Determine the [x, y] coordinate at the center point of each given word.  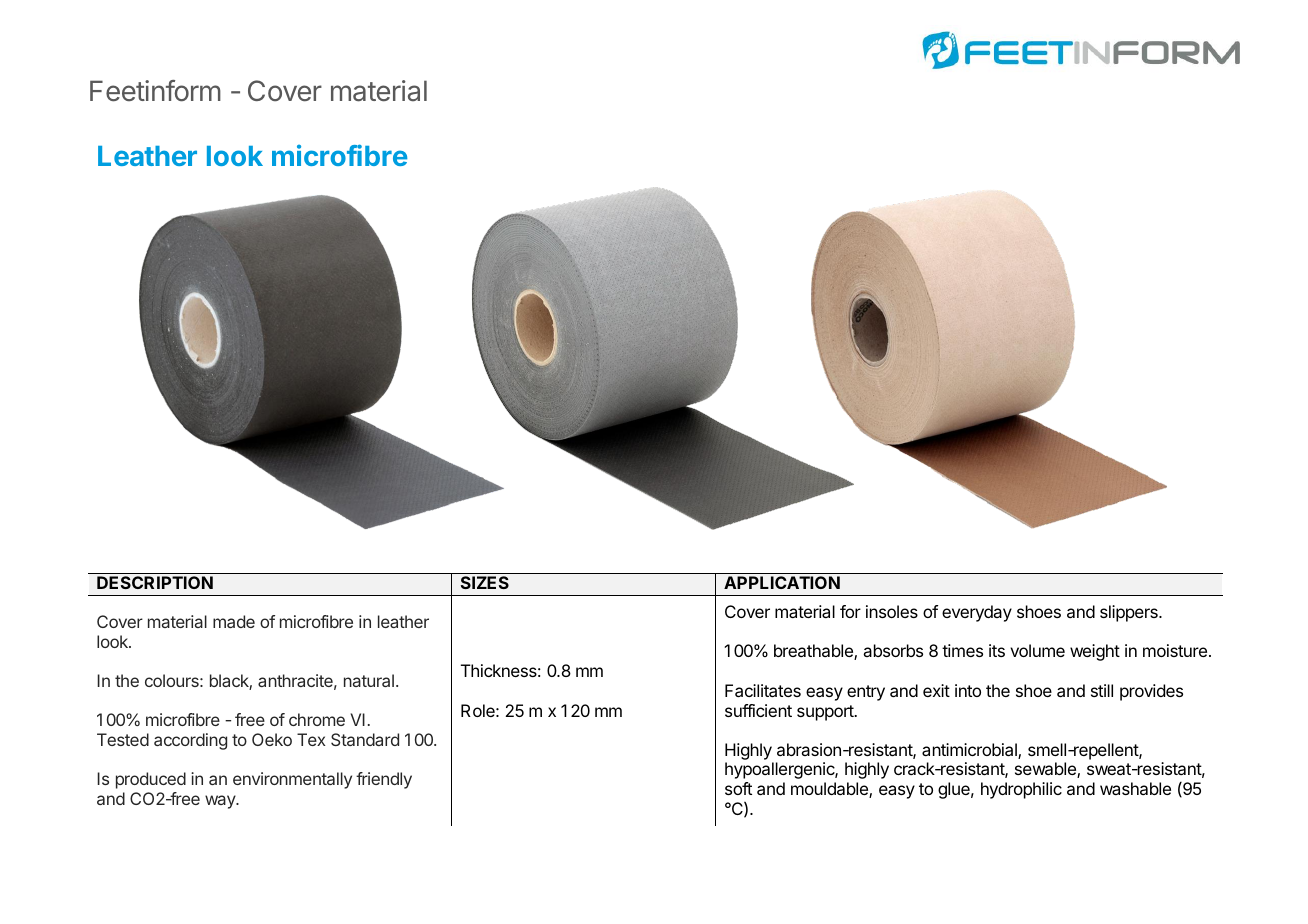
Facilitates [763, 690]
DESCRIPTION [155, 582]
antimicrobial [970, 751]
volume [1037, 650]
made [234, 621]
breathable [814, 652]
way [221, 802]
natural [369, 680]
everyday [977, 613]
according [190, 741]
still [1102, 690]
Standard [365, 739]
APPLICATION [782, 582]
